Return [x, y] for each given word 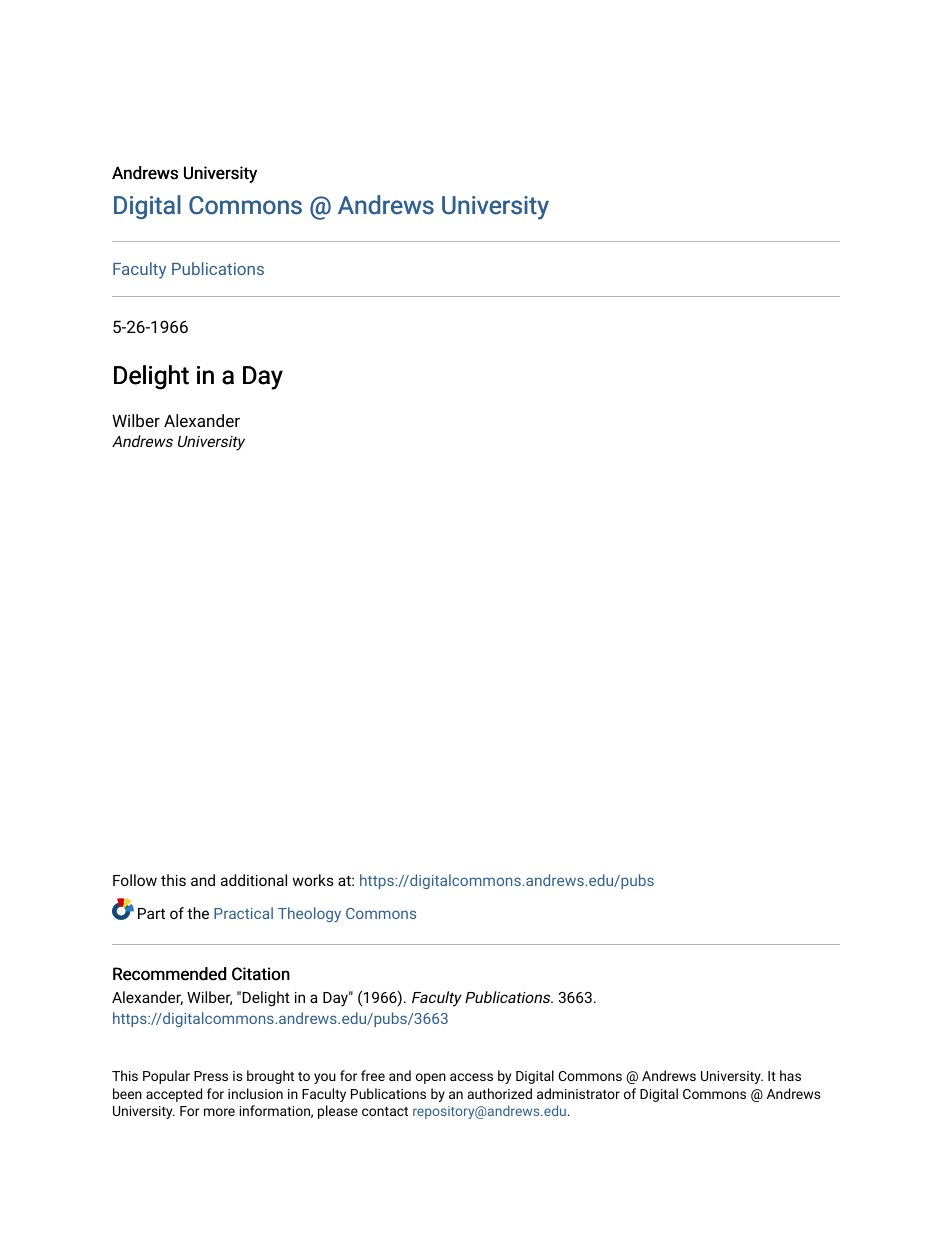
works [313, 880]
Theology [309, 914]
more [219, 1112]
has [790, 1075]
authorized [500, 1093]
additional [254, 880]
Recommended [169, 974]
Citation [261, 974]
